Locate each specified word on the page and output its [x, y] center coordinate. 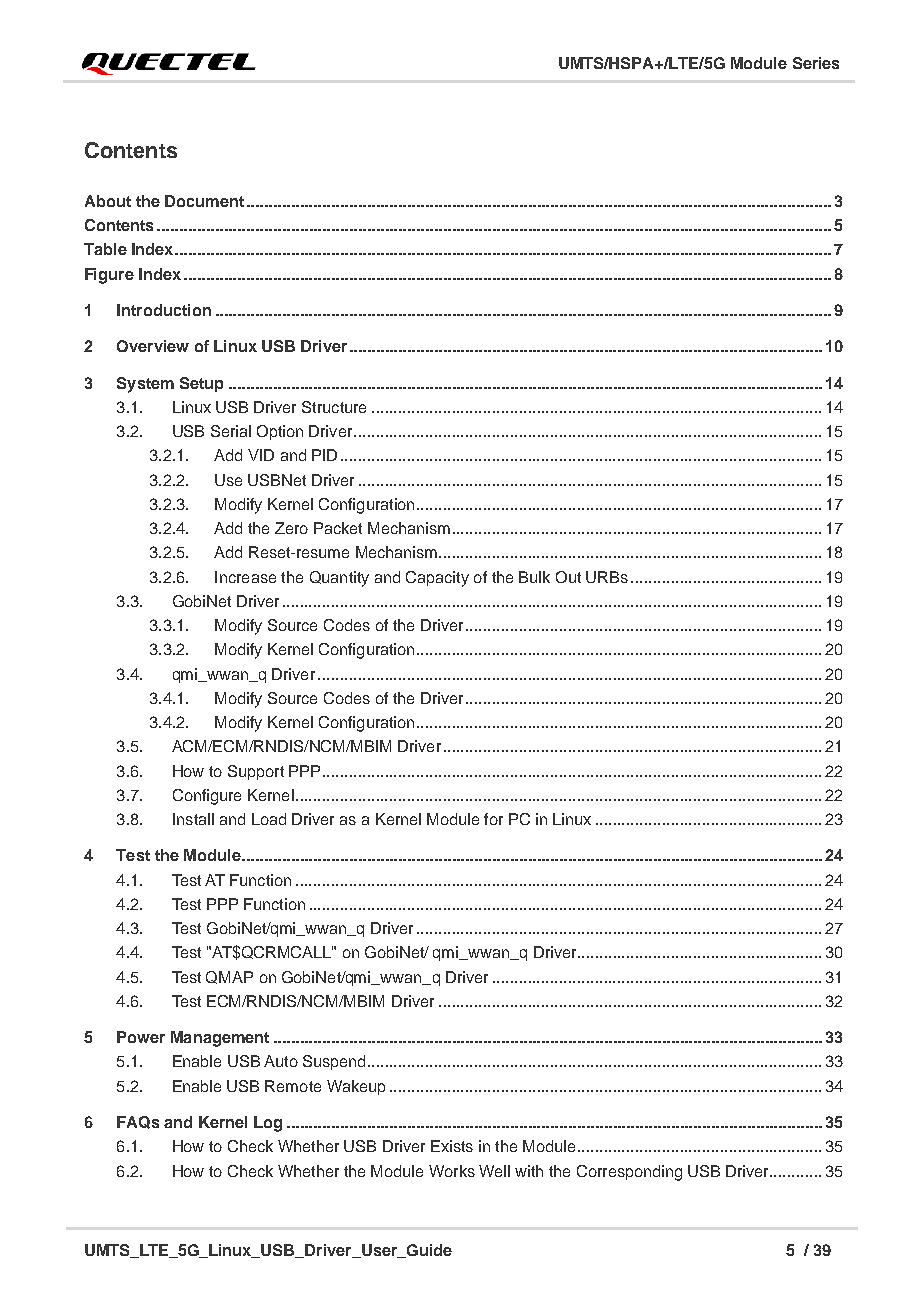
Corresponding [629, 1173]
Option [280, 432]
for [493, 819]
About [108, 201]
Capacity [437, 579]
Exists [452, 1146]
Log [268, 1124]
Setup [201, 384]
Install [193, 819]
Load [269, 819]
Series [816, 63]
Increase [245, 577]
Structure [334, 407]
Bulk [534, 577]
